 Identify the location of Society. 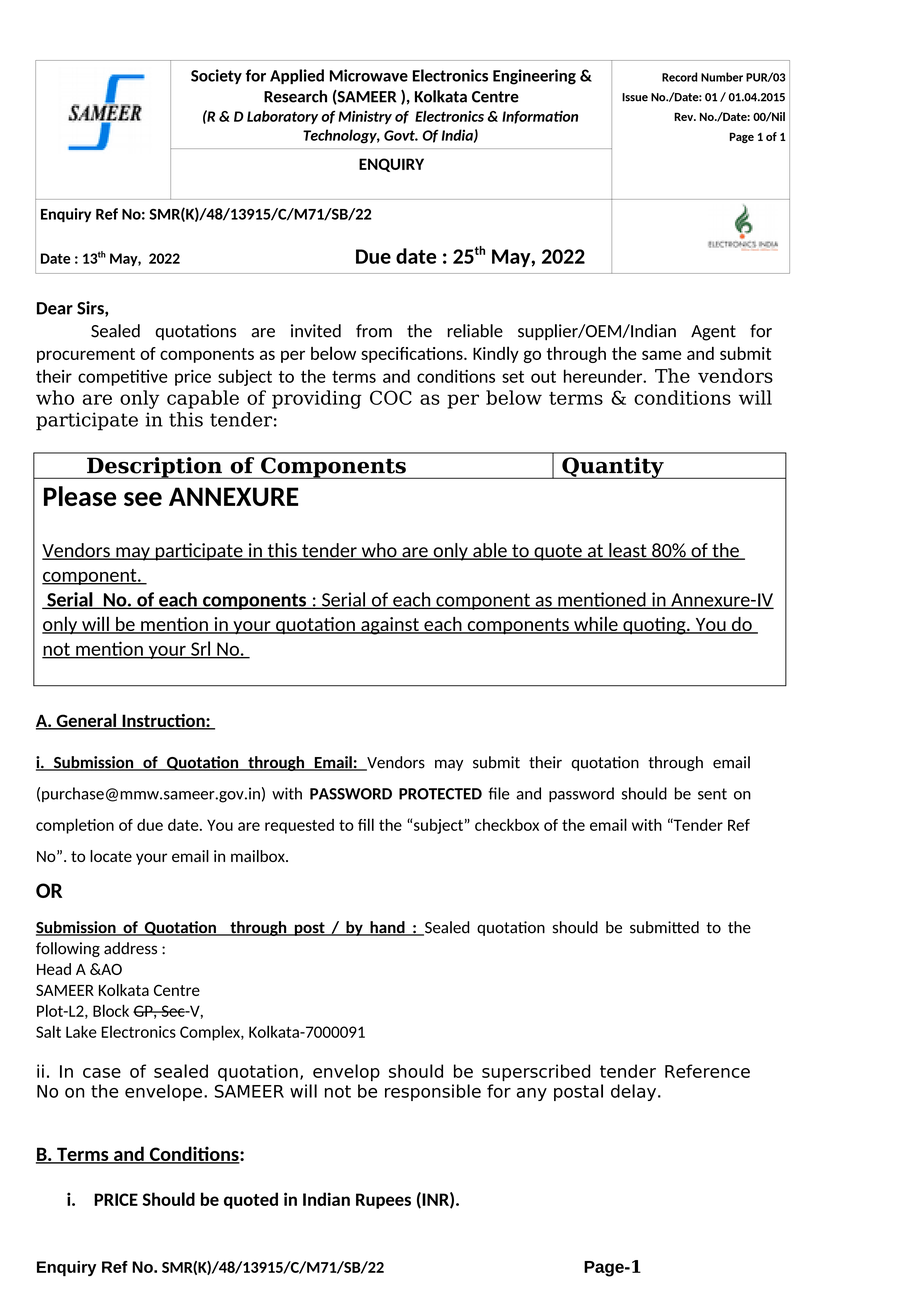
(216, 76).
